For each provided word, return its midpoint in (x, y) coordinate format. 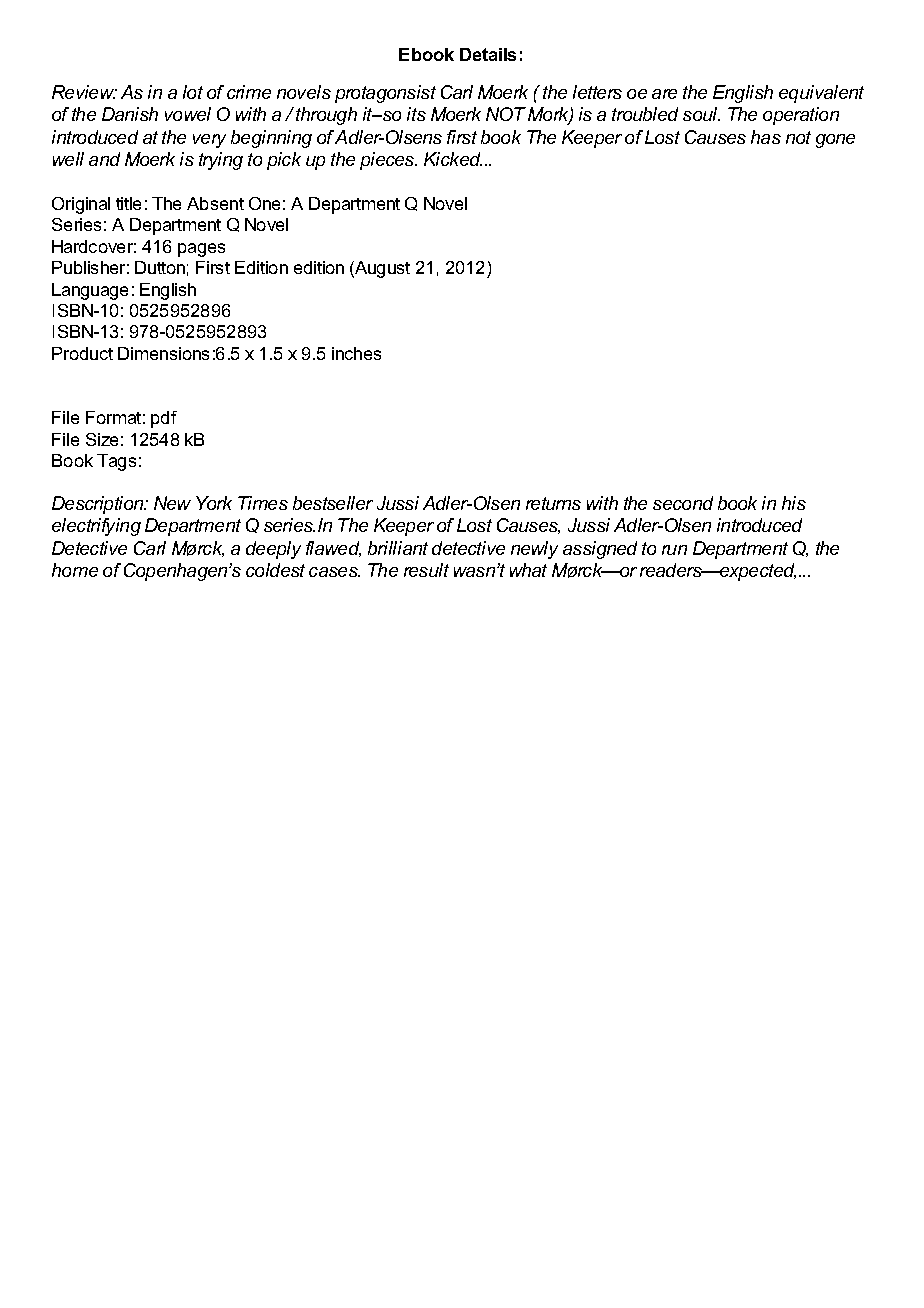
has (766, 137)
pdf (164, 419)
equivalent (821, 94)
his (794, 503)
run (674, 550)
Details (488, 54)
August (381, 269)
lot (193, 92)
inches (356, 353)
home (75, 570)
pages (201, 250)
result (426, 570)
